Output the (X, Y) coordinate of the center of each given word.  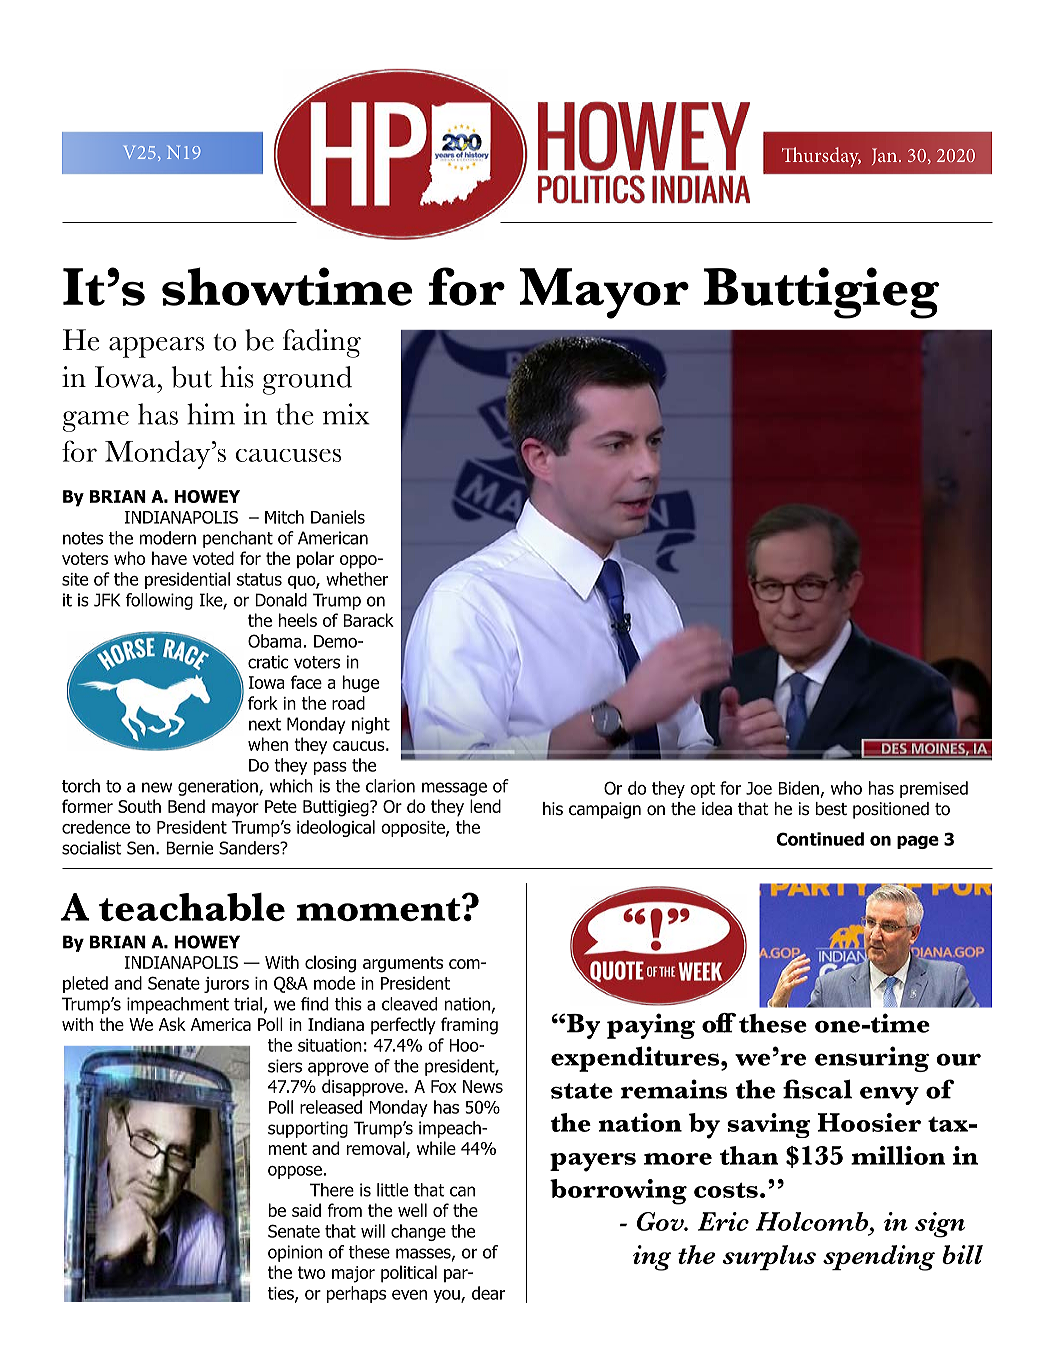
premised (934, 789)
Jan (884, 156)
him (211, 414)
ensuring (872, 1059)
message (454, 789)
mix (346, 414)
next (265, 724)
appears (156, 347)
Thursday (821, 157)
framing (469, 1026)
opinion (295, 1253)
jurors (226, 985)
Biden (798, 788)
